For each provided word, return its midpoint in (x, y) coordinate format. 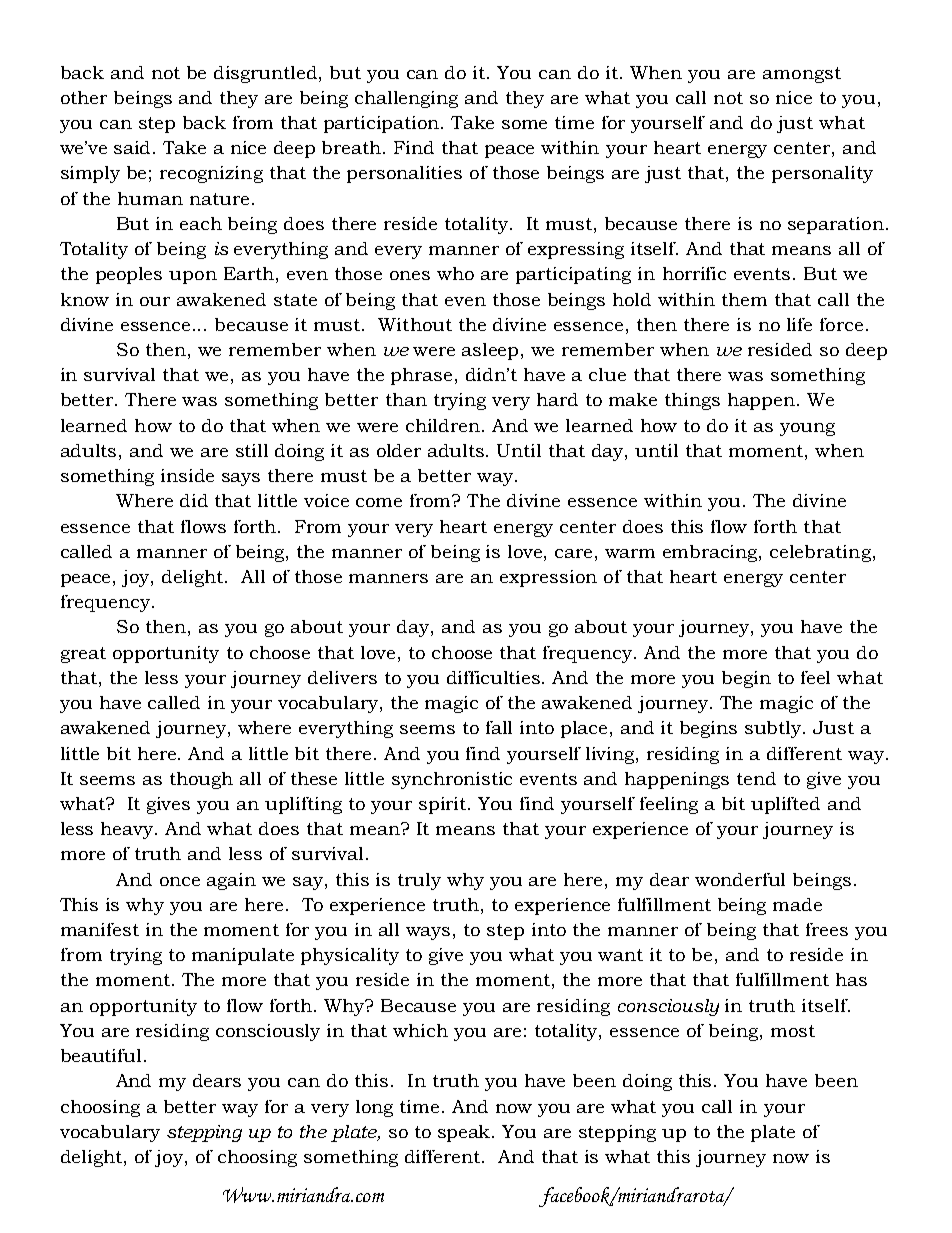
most (793, 1031)
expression (548, 578)
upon (193, 277)
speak (465, 1133)
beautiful (101, 1055)
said (134, 147)
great (83, 655)
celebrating (820, 553)
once (180, 881)
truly (419, 881)
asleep (490, 351)
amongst (802, 75)
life (799, 324)
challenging (406, 99)
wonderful (740, 879)
